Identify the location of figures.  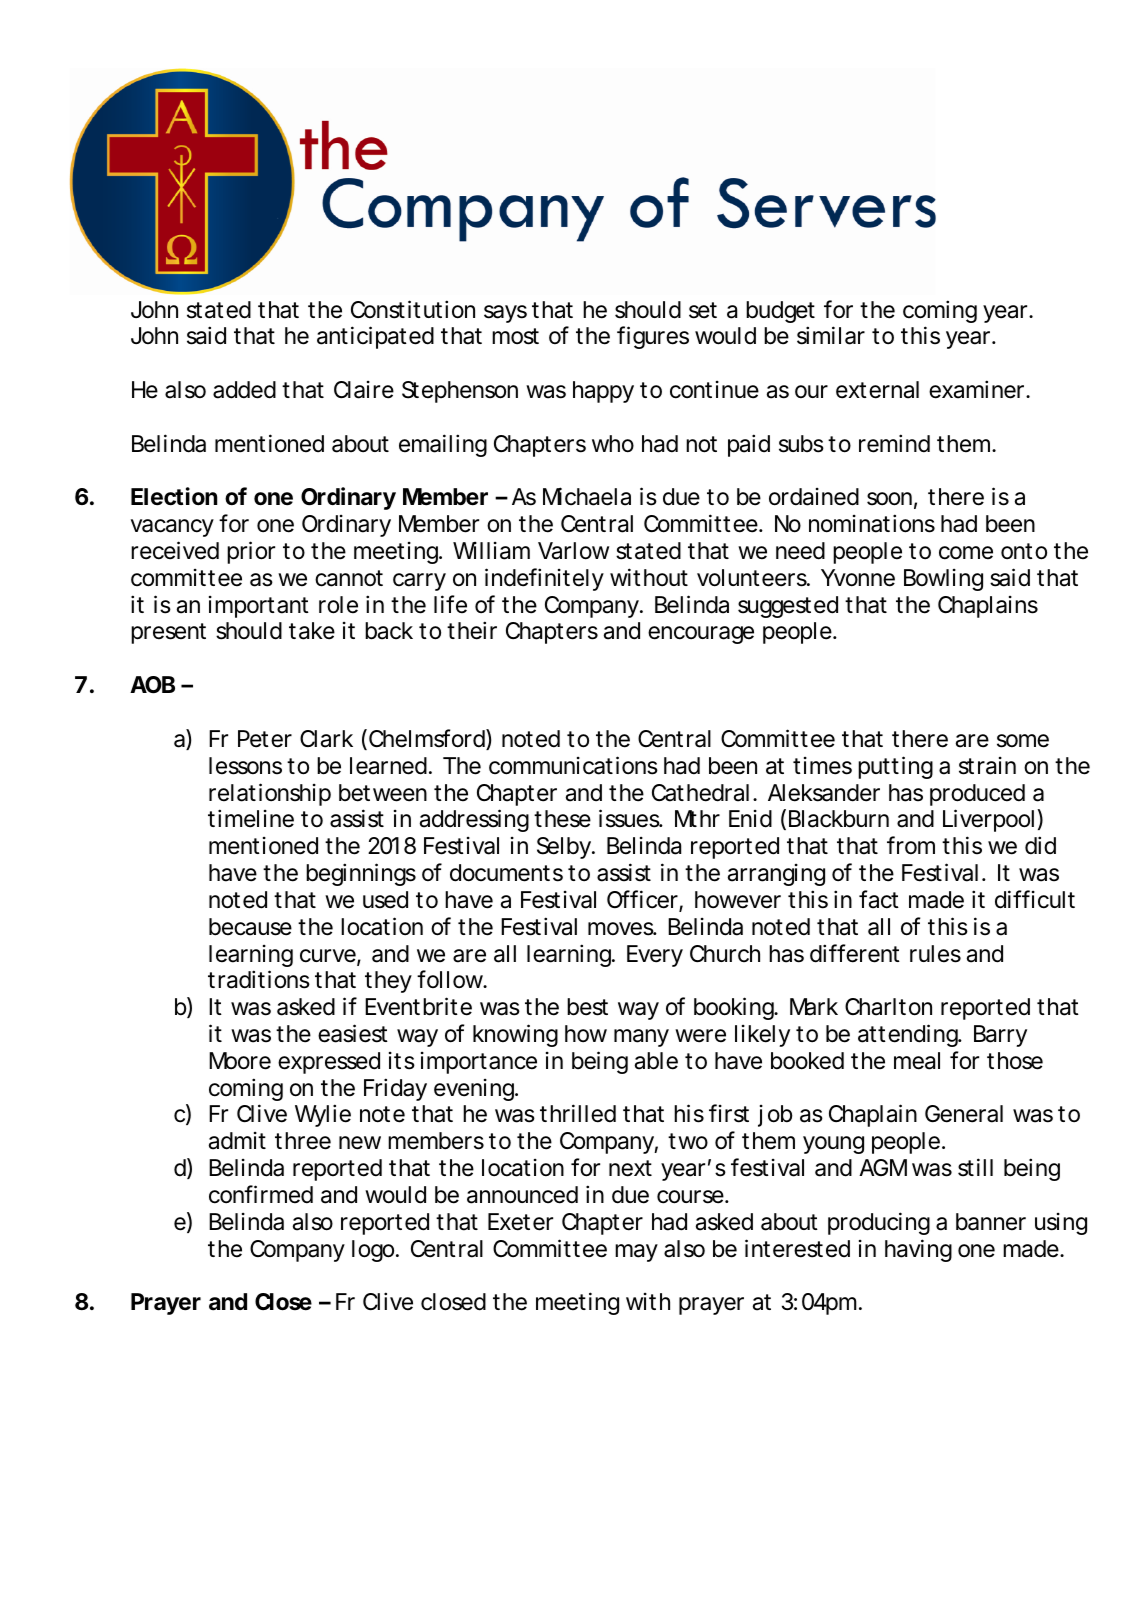
(653, 337).
